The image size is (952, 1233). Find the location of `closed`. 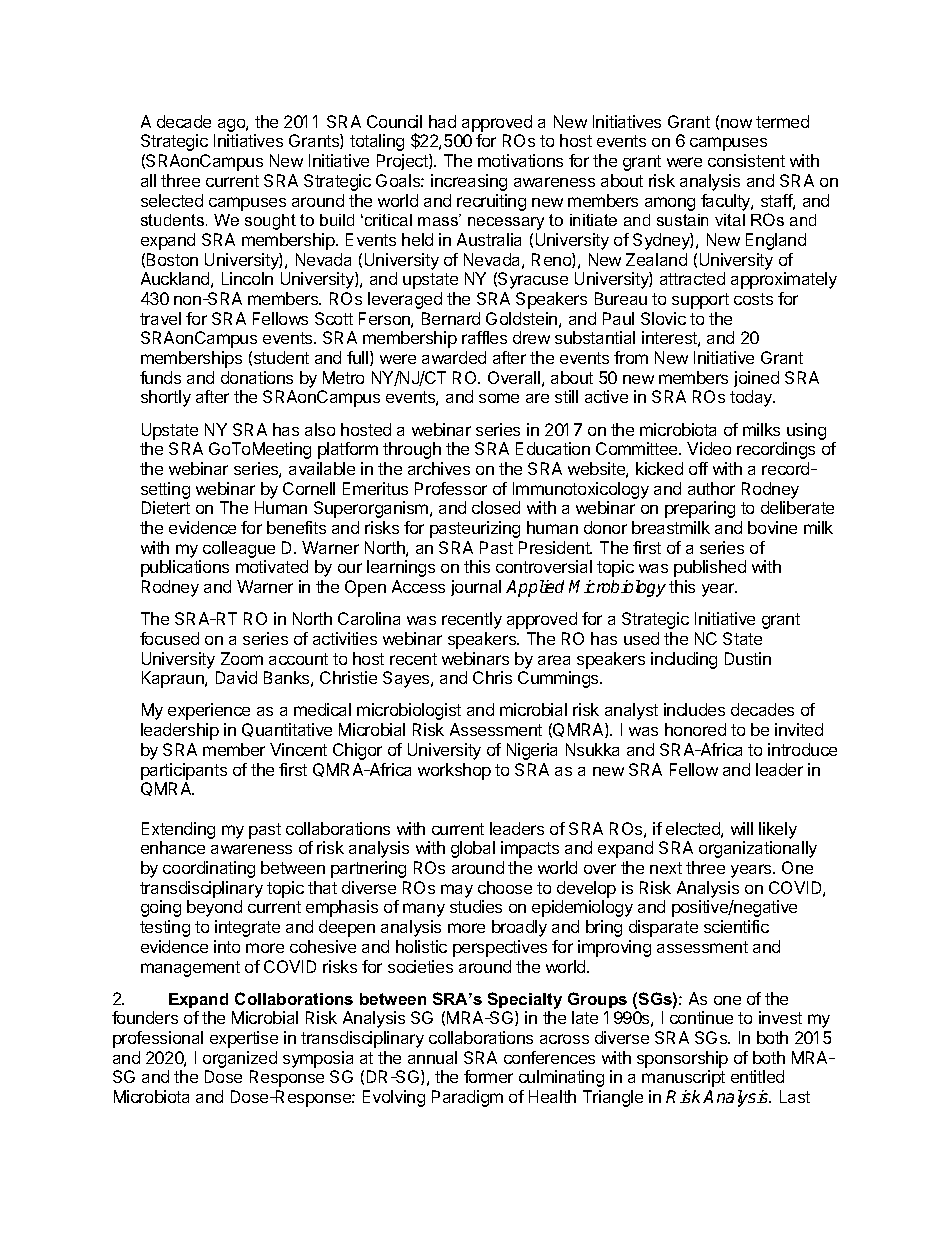

closed is located at coordinates (496, 507).
